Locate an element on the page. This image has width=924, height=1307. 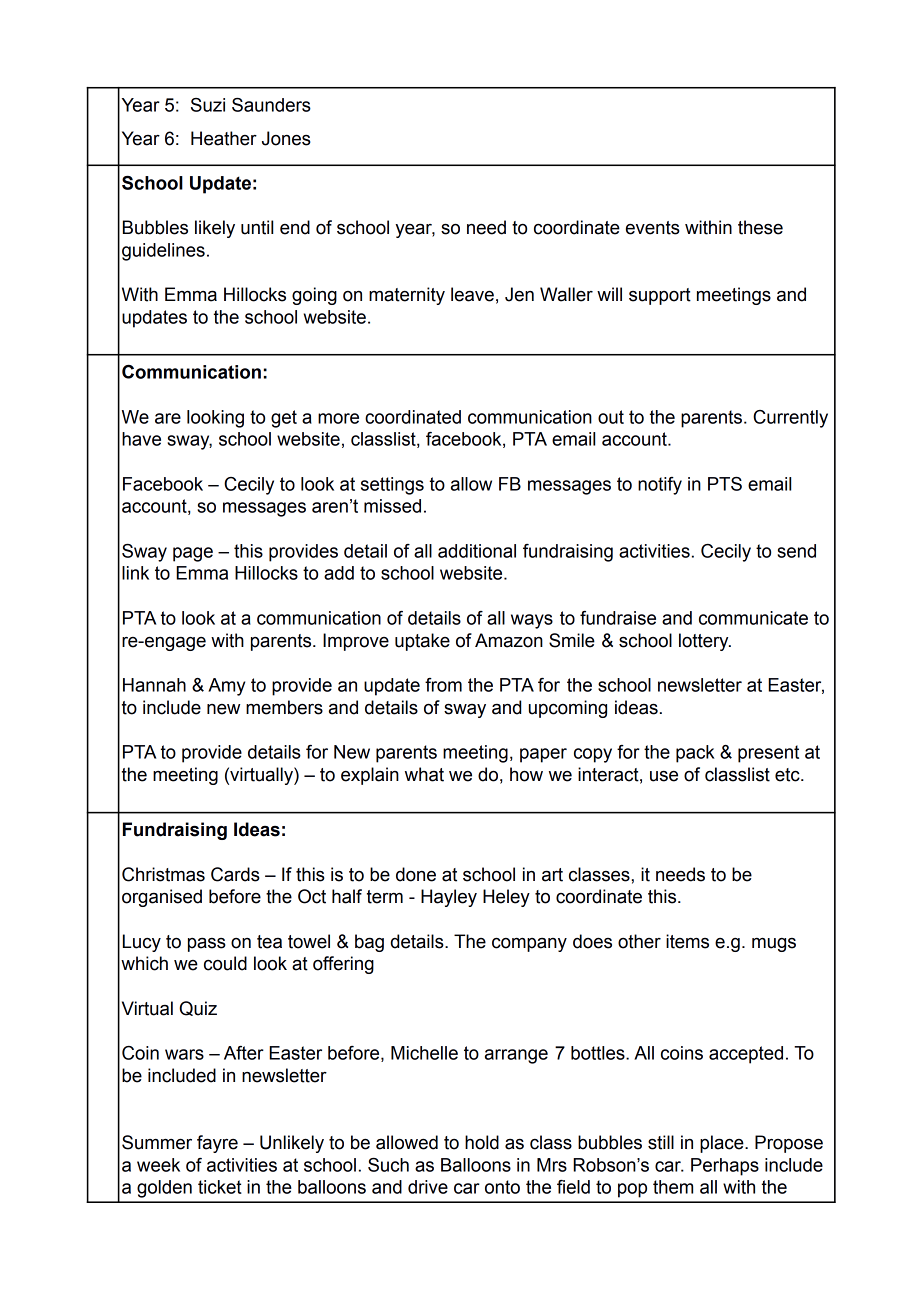
ticket is located at coordinates (220, 1187).
